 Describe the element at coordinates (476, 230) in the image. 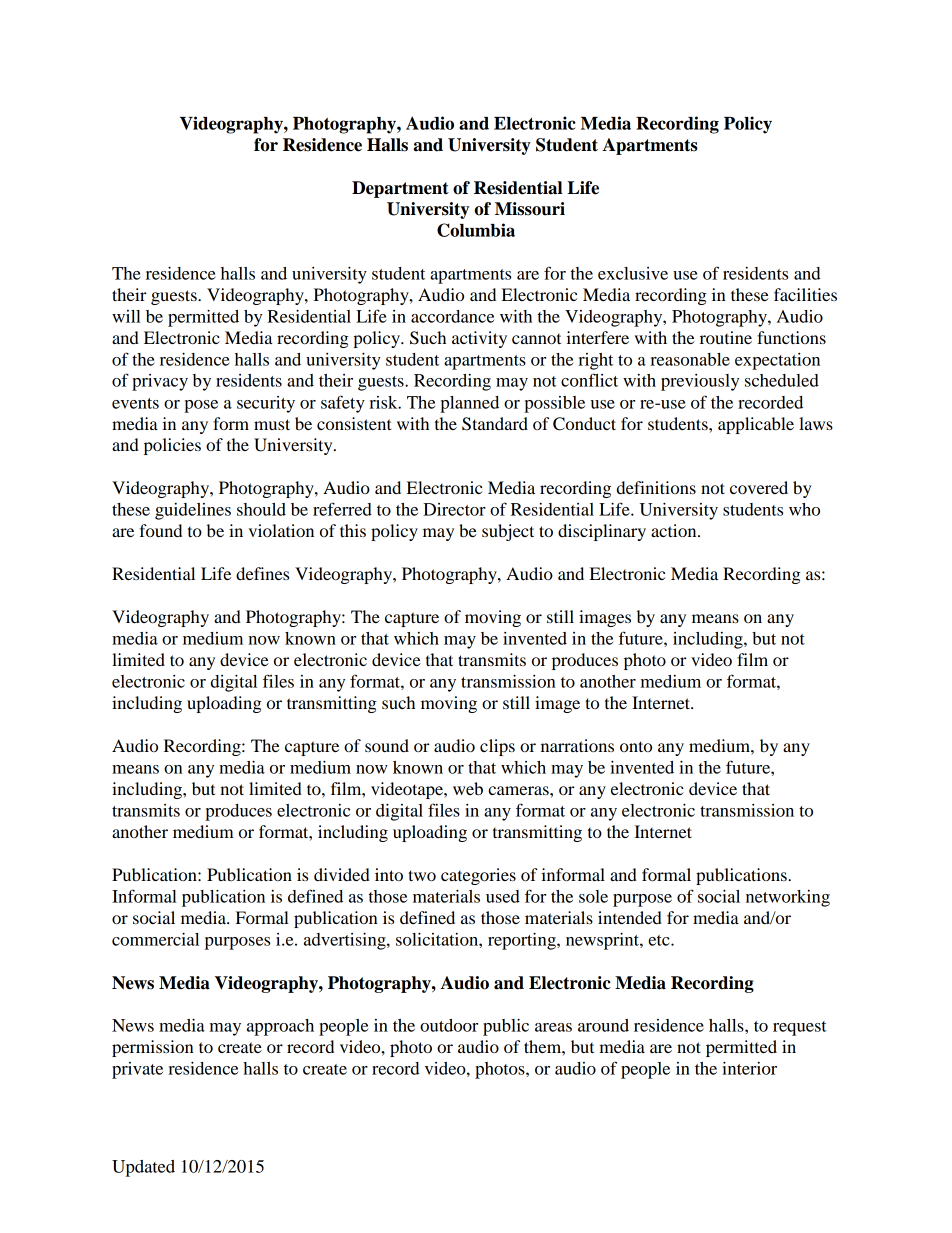

I see `Columbia` at that location.
